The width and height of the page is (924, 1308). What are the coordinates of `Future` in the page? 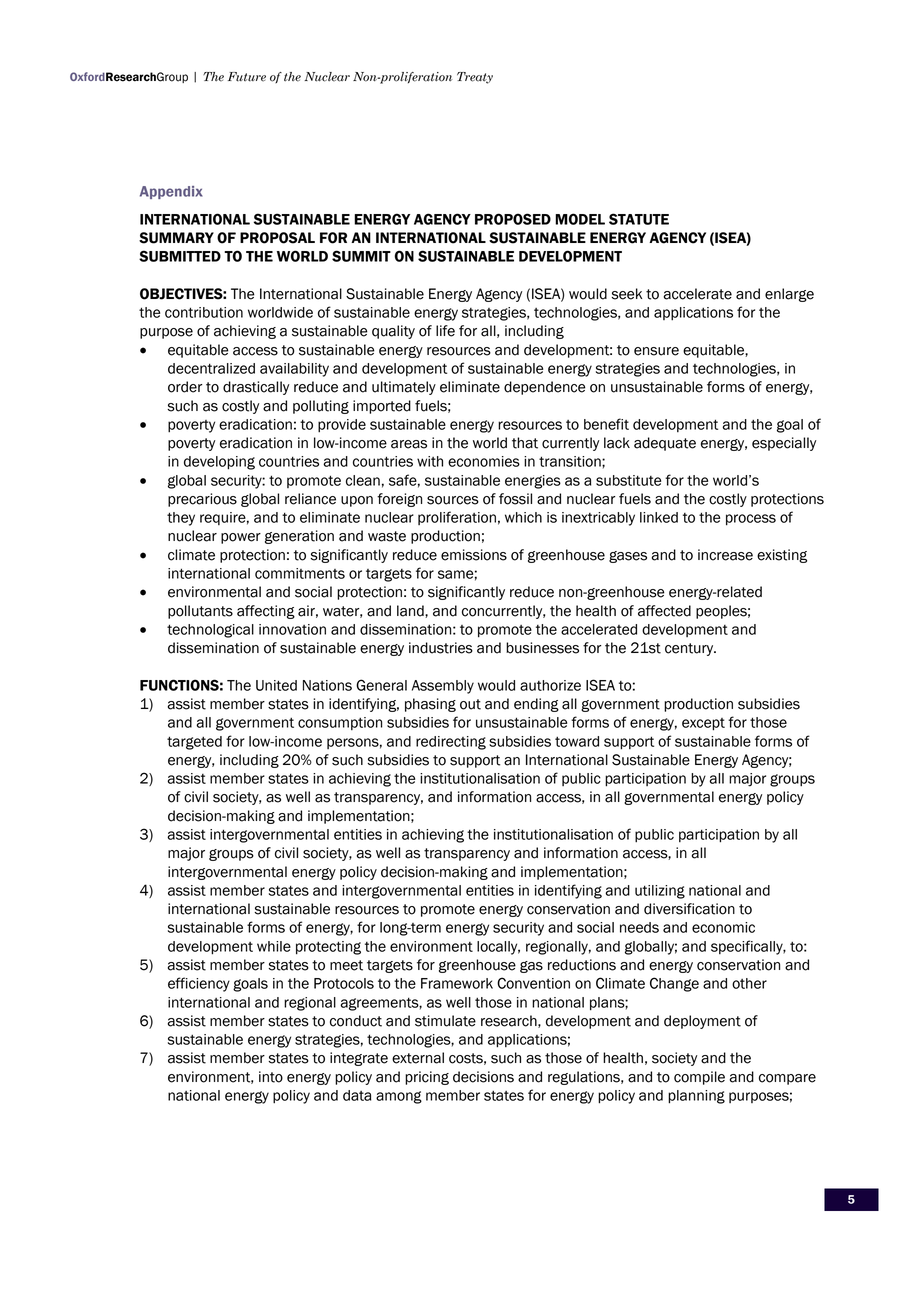 It's located at (247, 77).
